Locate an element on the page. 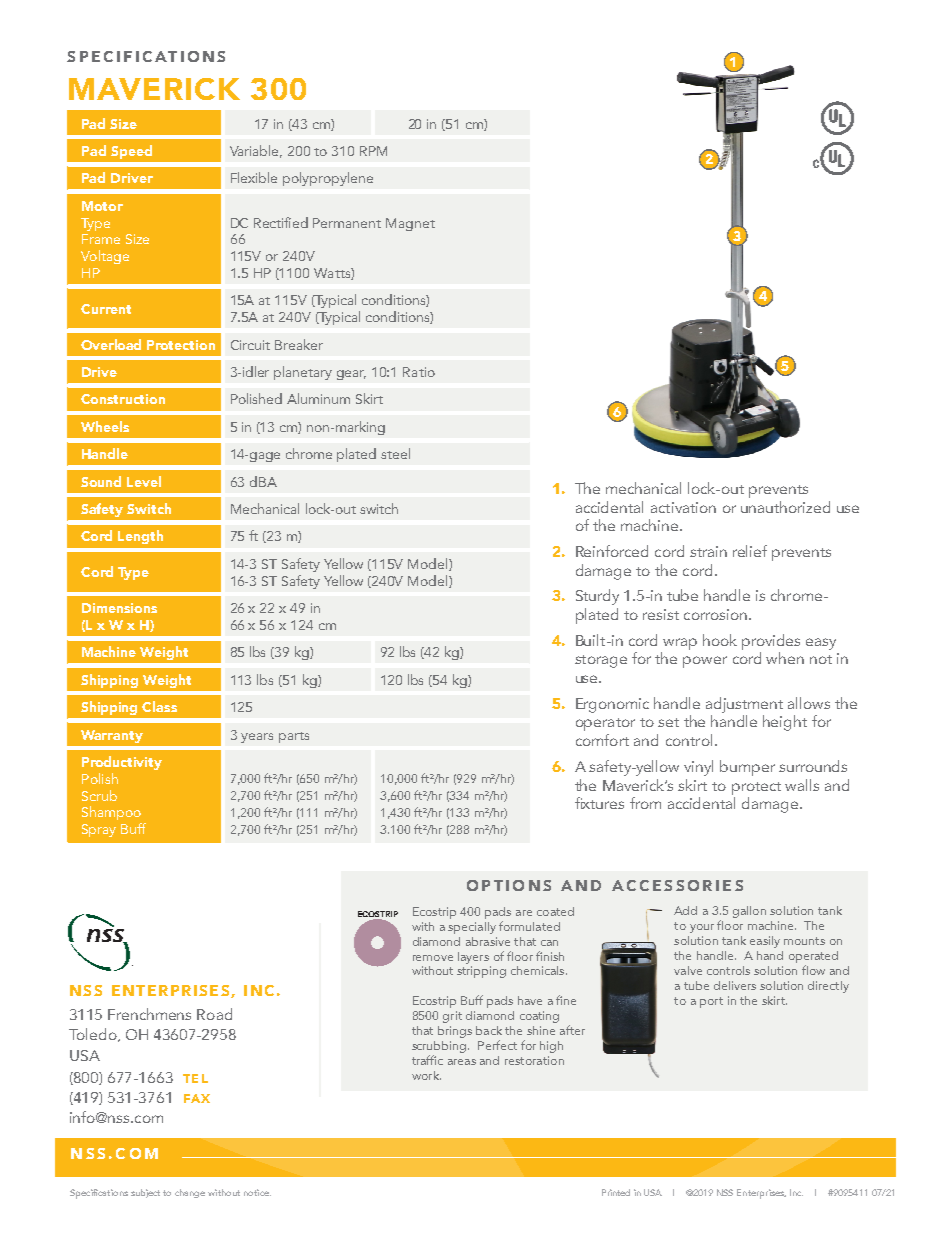  change is located at coordinates (190, 1193).
